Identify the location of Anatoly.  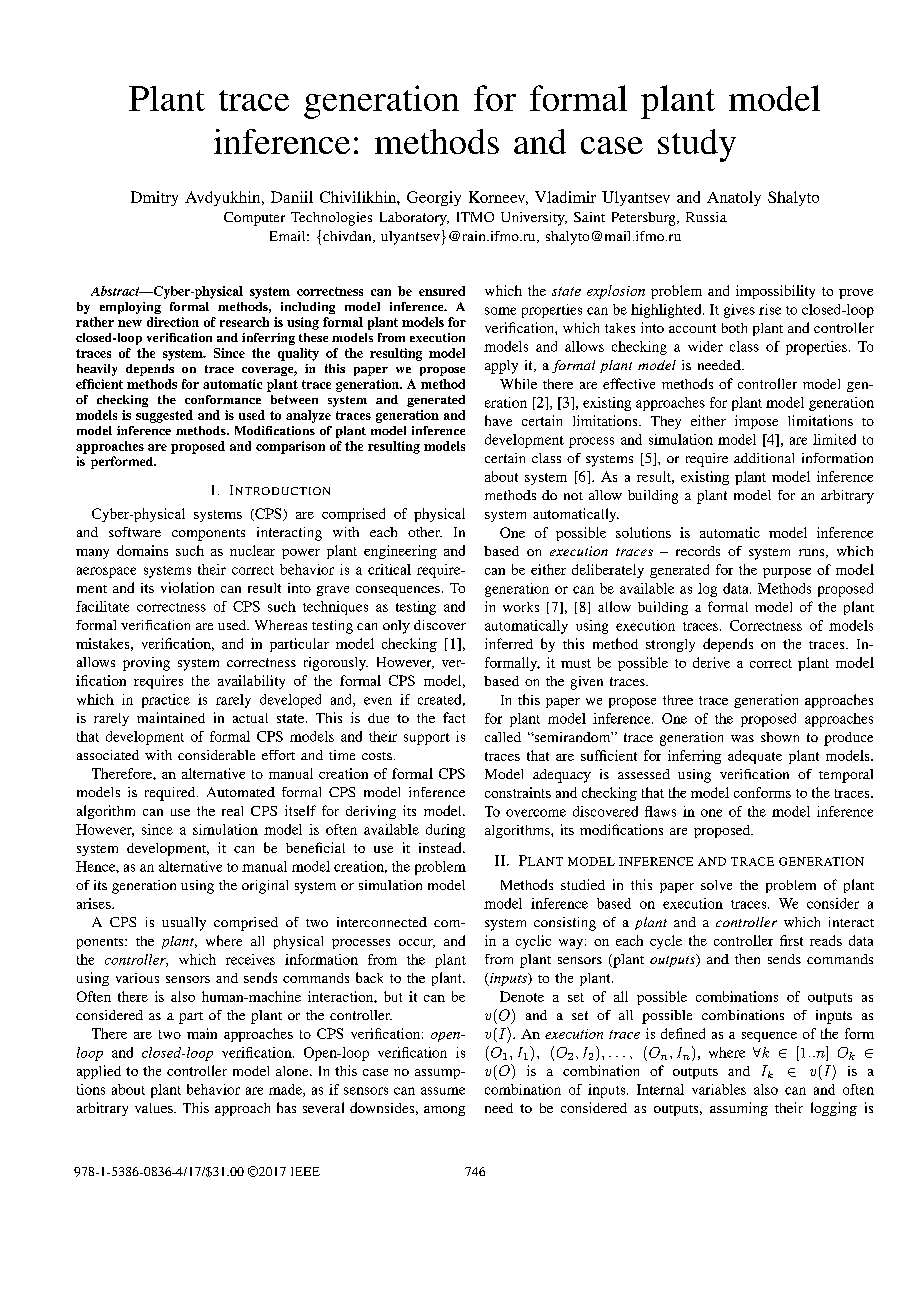
(734, 198).
